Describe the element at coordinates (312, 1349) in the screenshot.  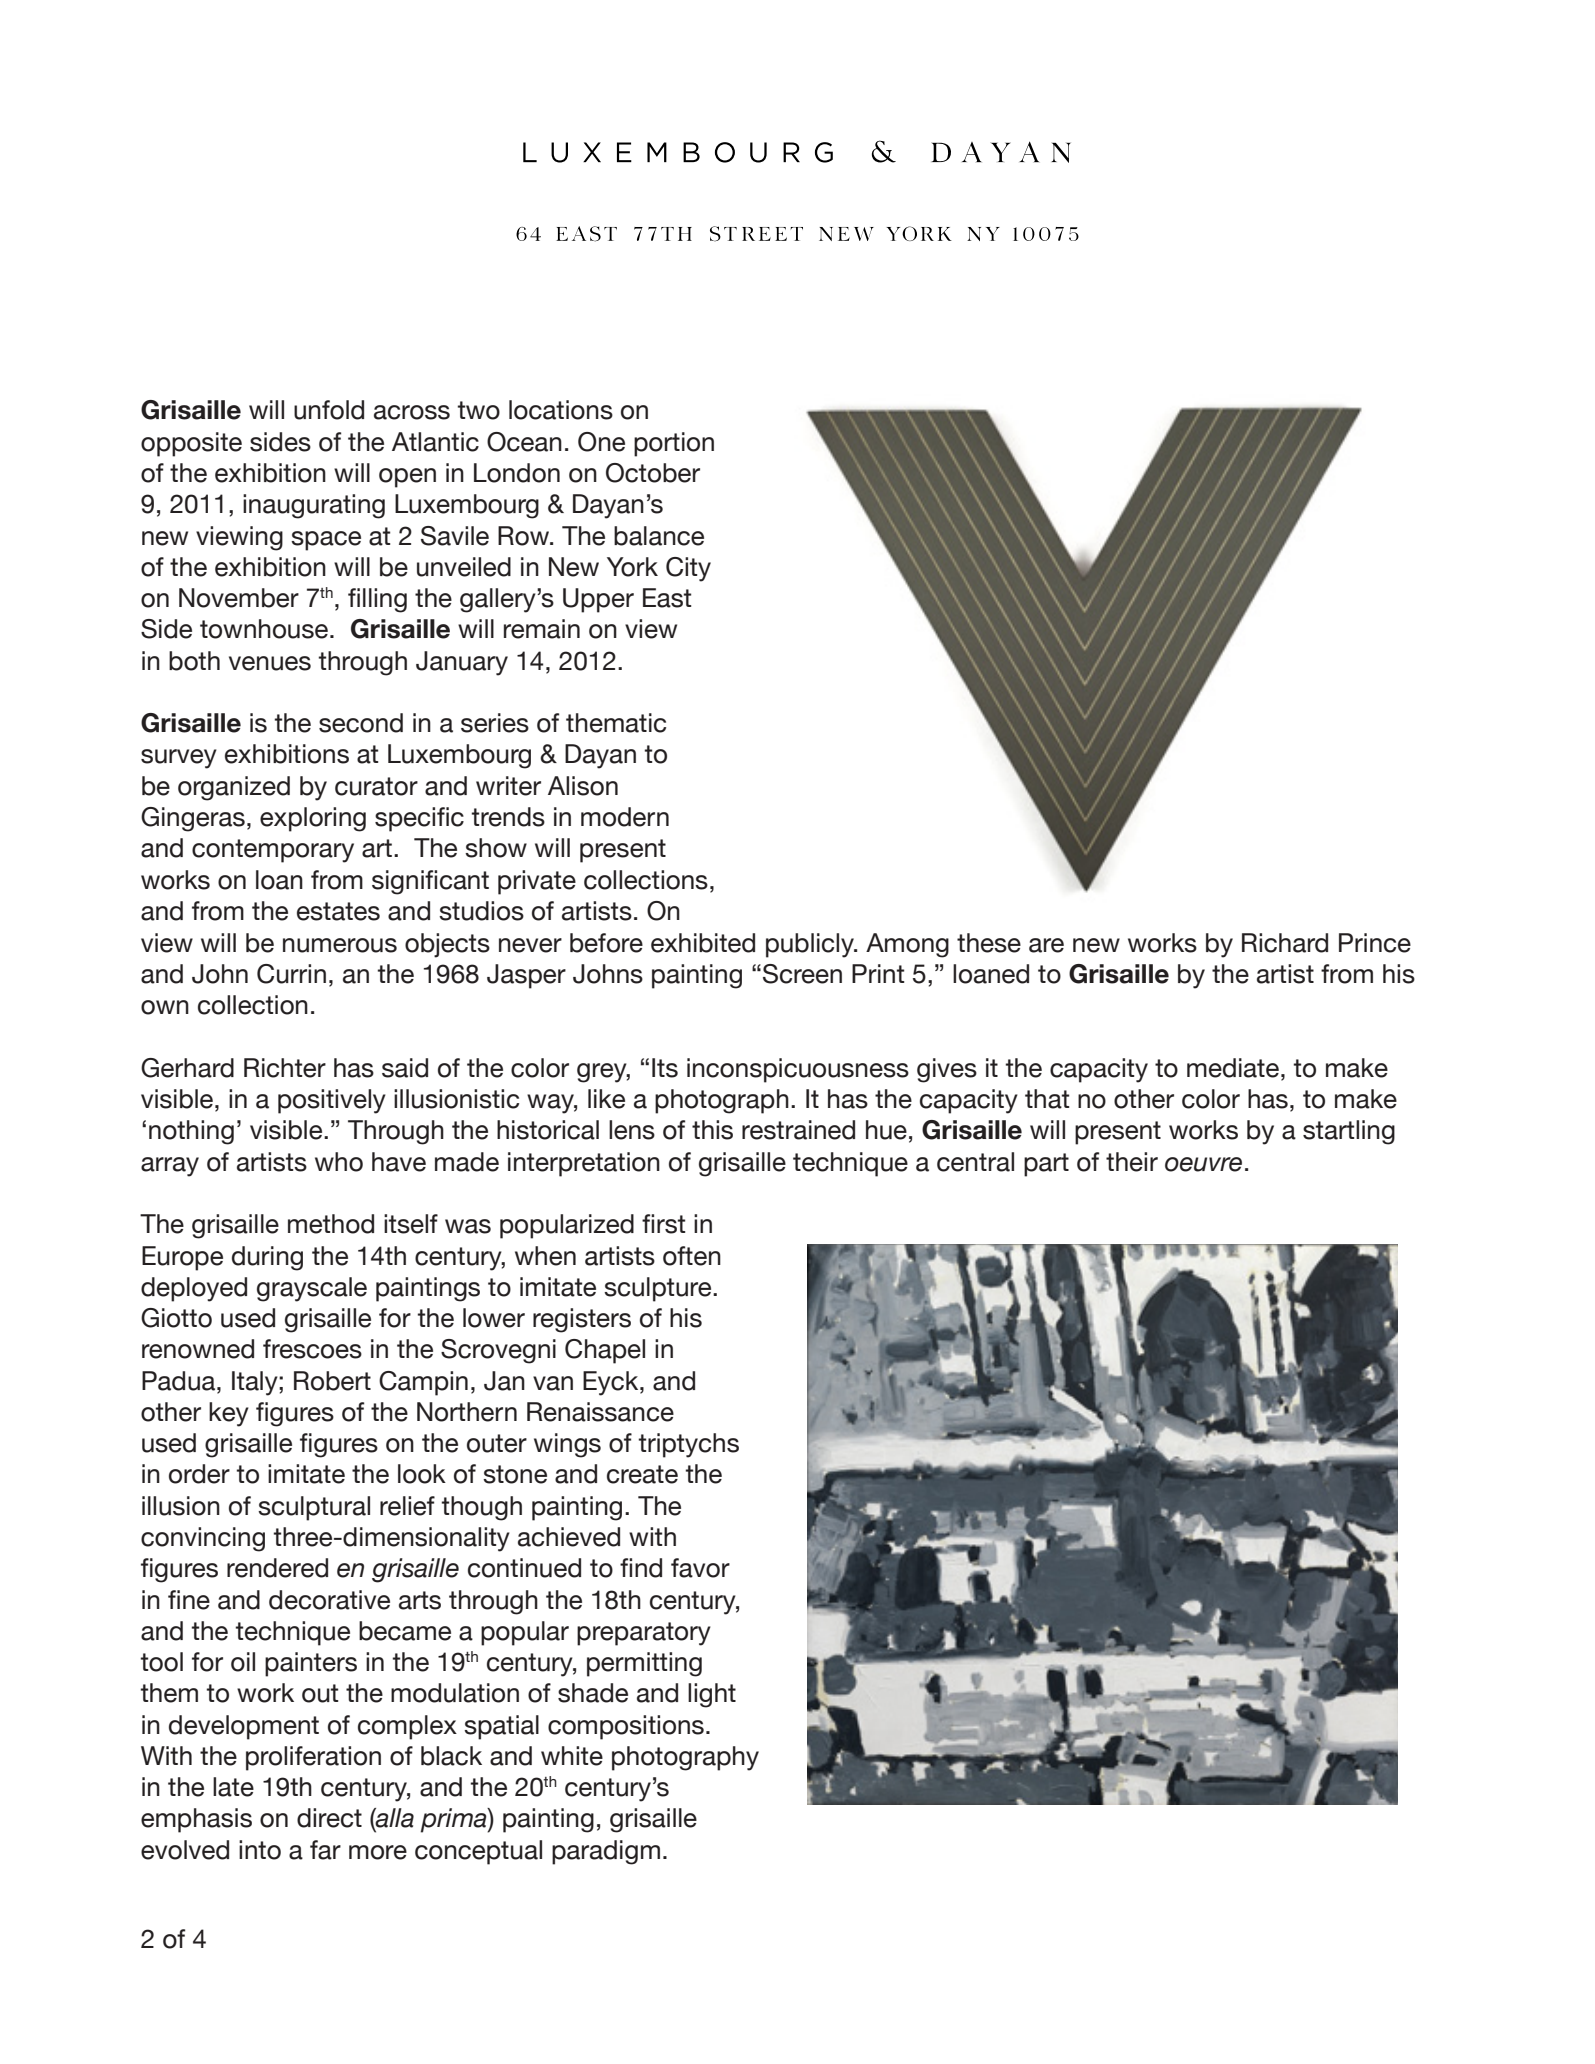
I see `frescoes` at that location.
